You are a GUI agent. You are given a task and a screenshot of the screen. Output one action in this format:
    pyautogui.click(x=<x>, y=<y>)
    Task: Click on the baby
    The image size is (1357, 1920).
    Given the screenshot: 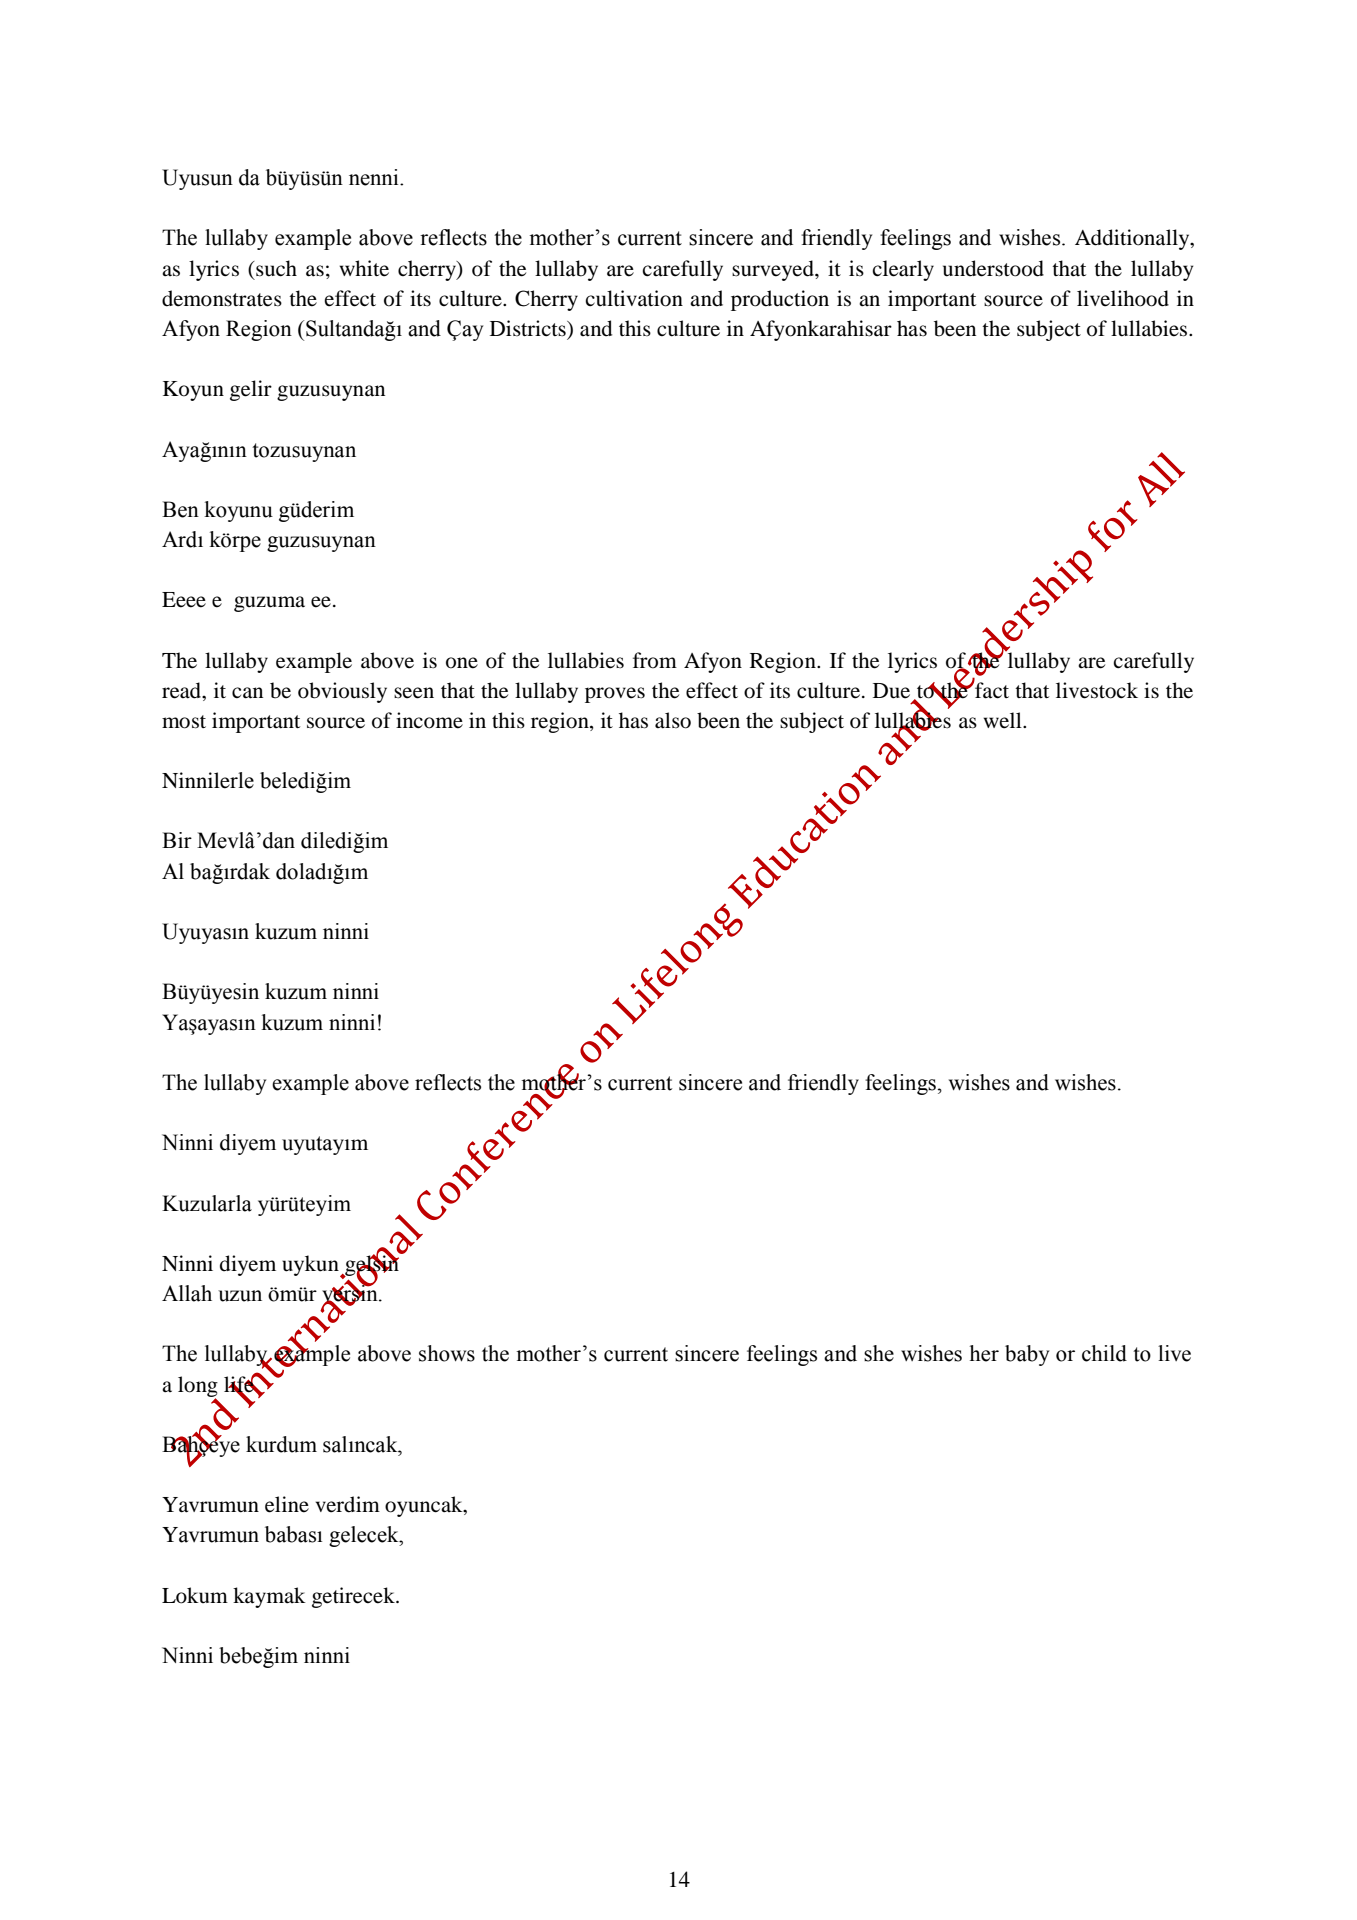 What is the action you would take?
    pyautogui.click(x=1027, y=1355)
